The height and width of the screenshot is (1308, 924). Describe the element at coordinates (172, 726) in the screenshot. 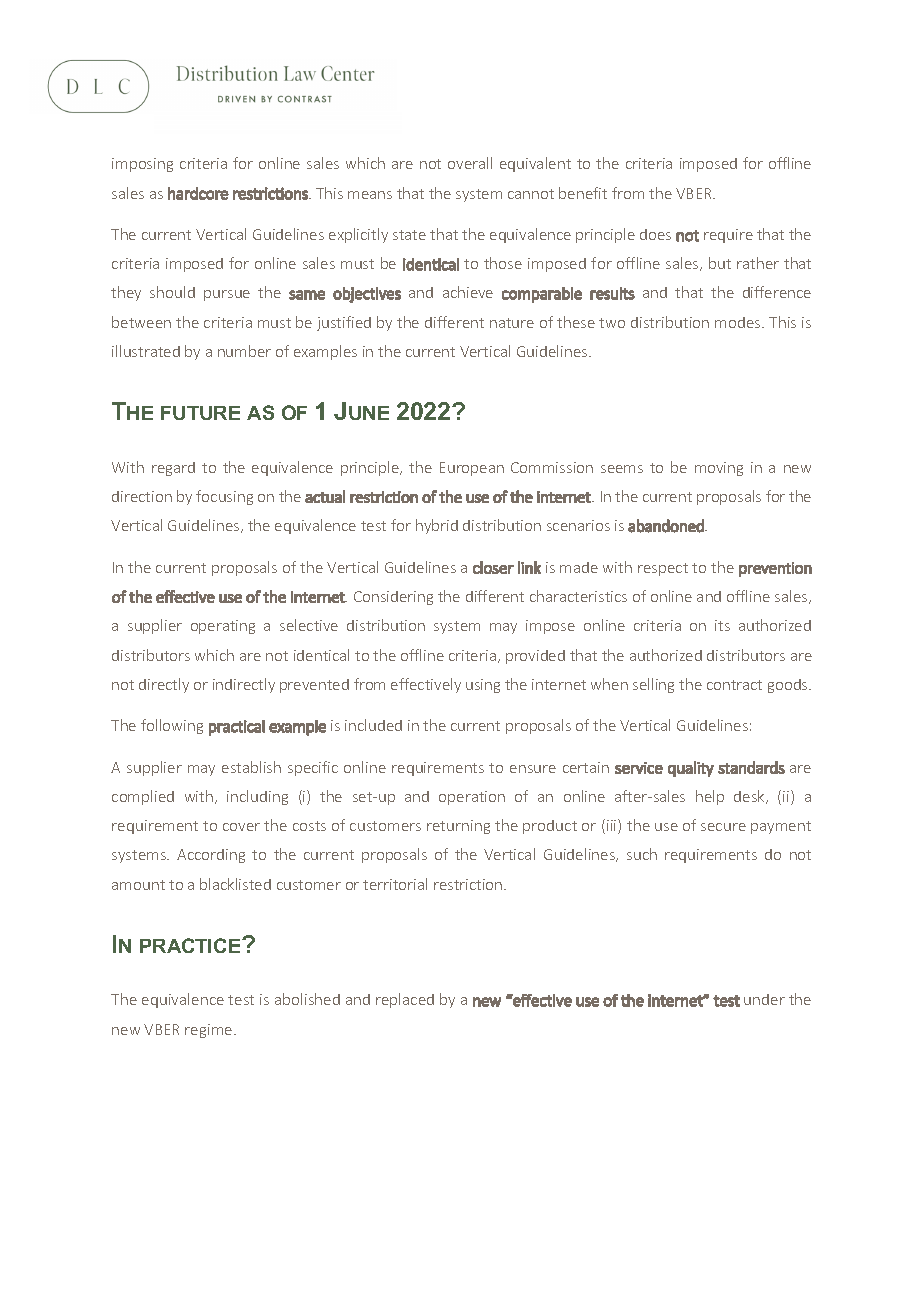

I see `following` at that location.
